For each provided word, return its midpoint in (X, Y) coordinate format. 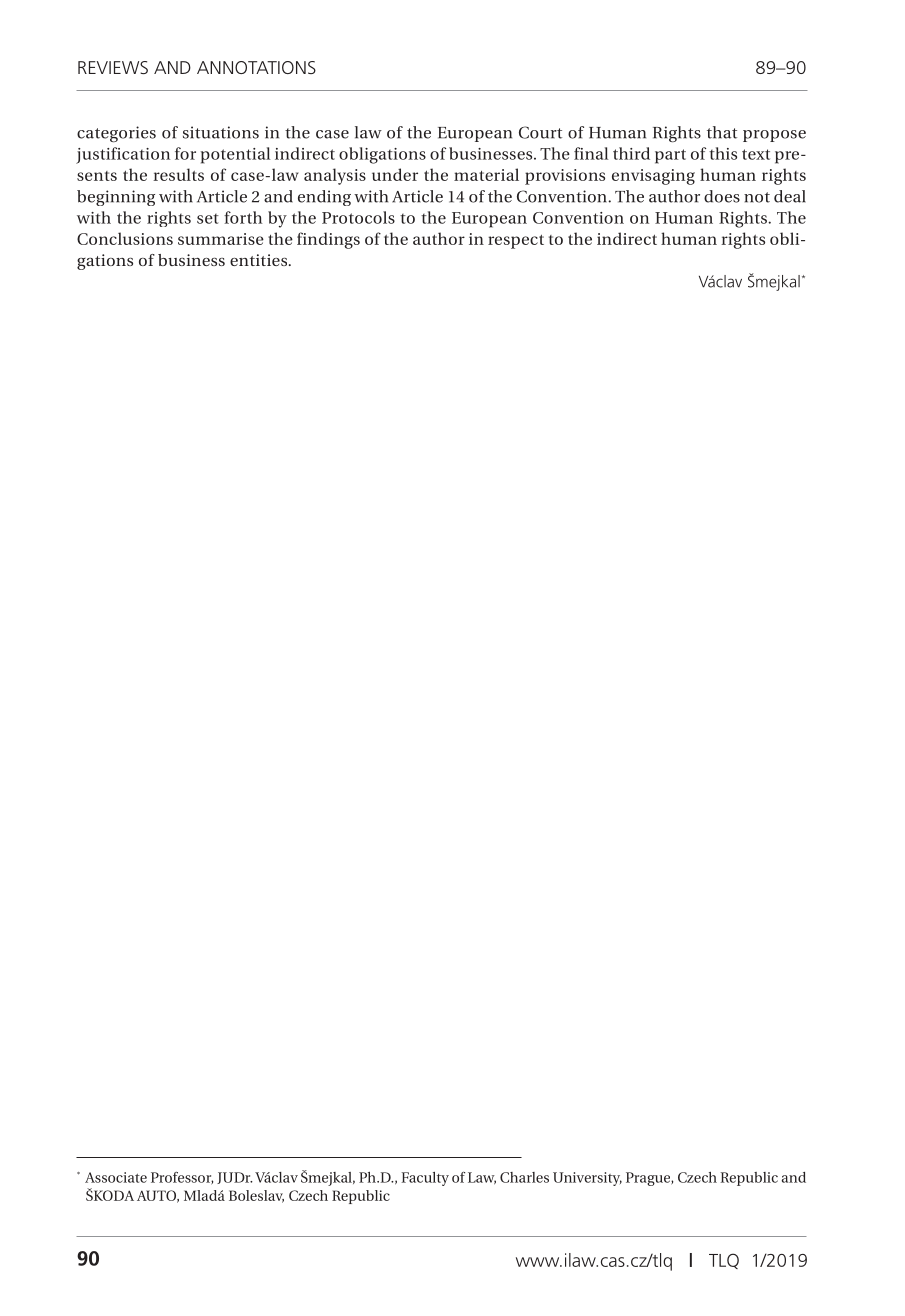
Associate (116, 1177)
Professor (182, 1178)
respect (516, 241)
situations (221, 132)
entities (260, 260)
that (722, 132)
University (587, 1179)
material (486, 174)
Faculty (425, 1179)
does (722, 196)
